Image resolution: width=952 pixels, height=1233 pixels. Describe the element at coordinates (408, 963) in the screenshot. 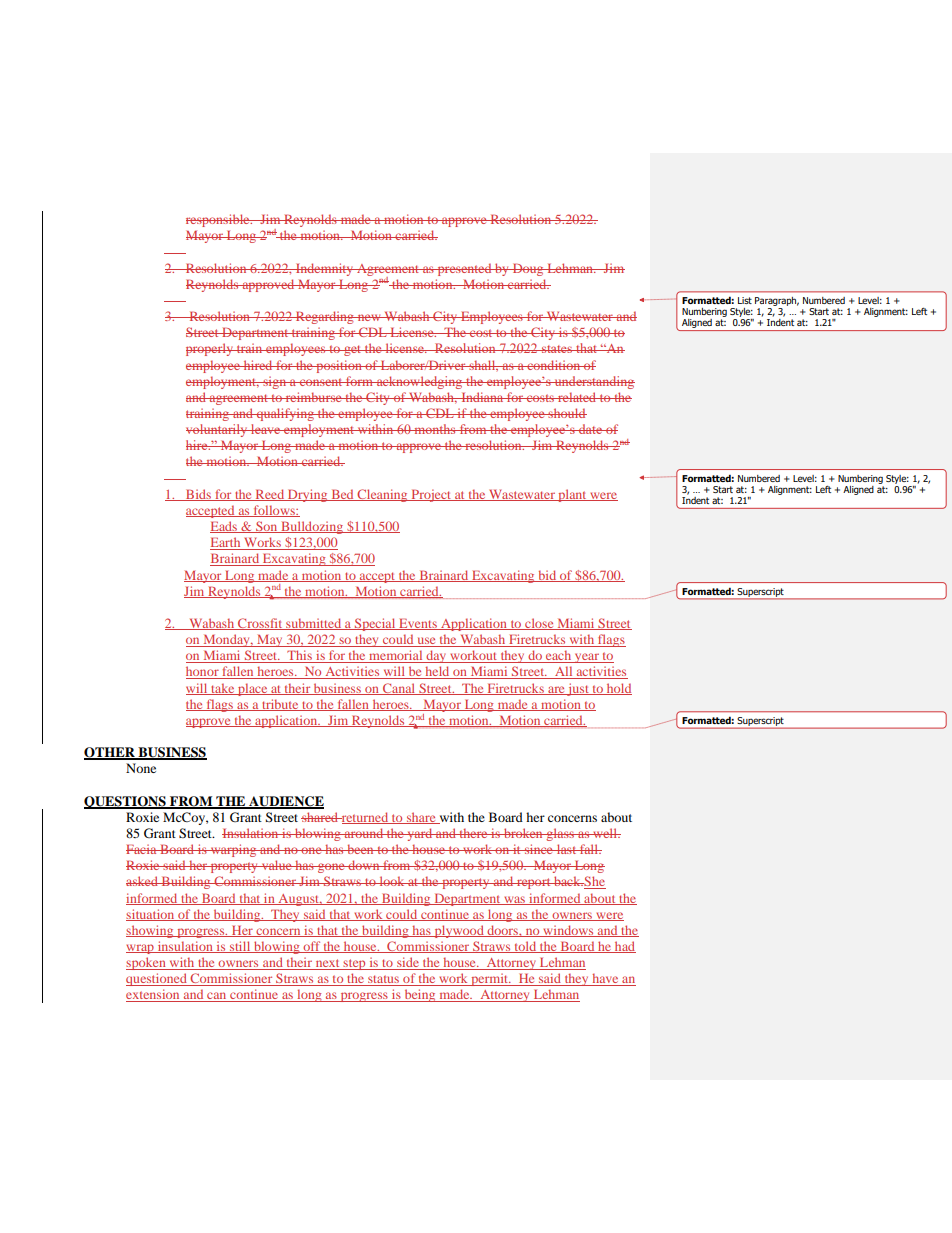

I see `side` at that location.
